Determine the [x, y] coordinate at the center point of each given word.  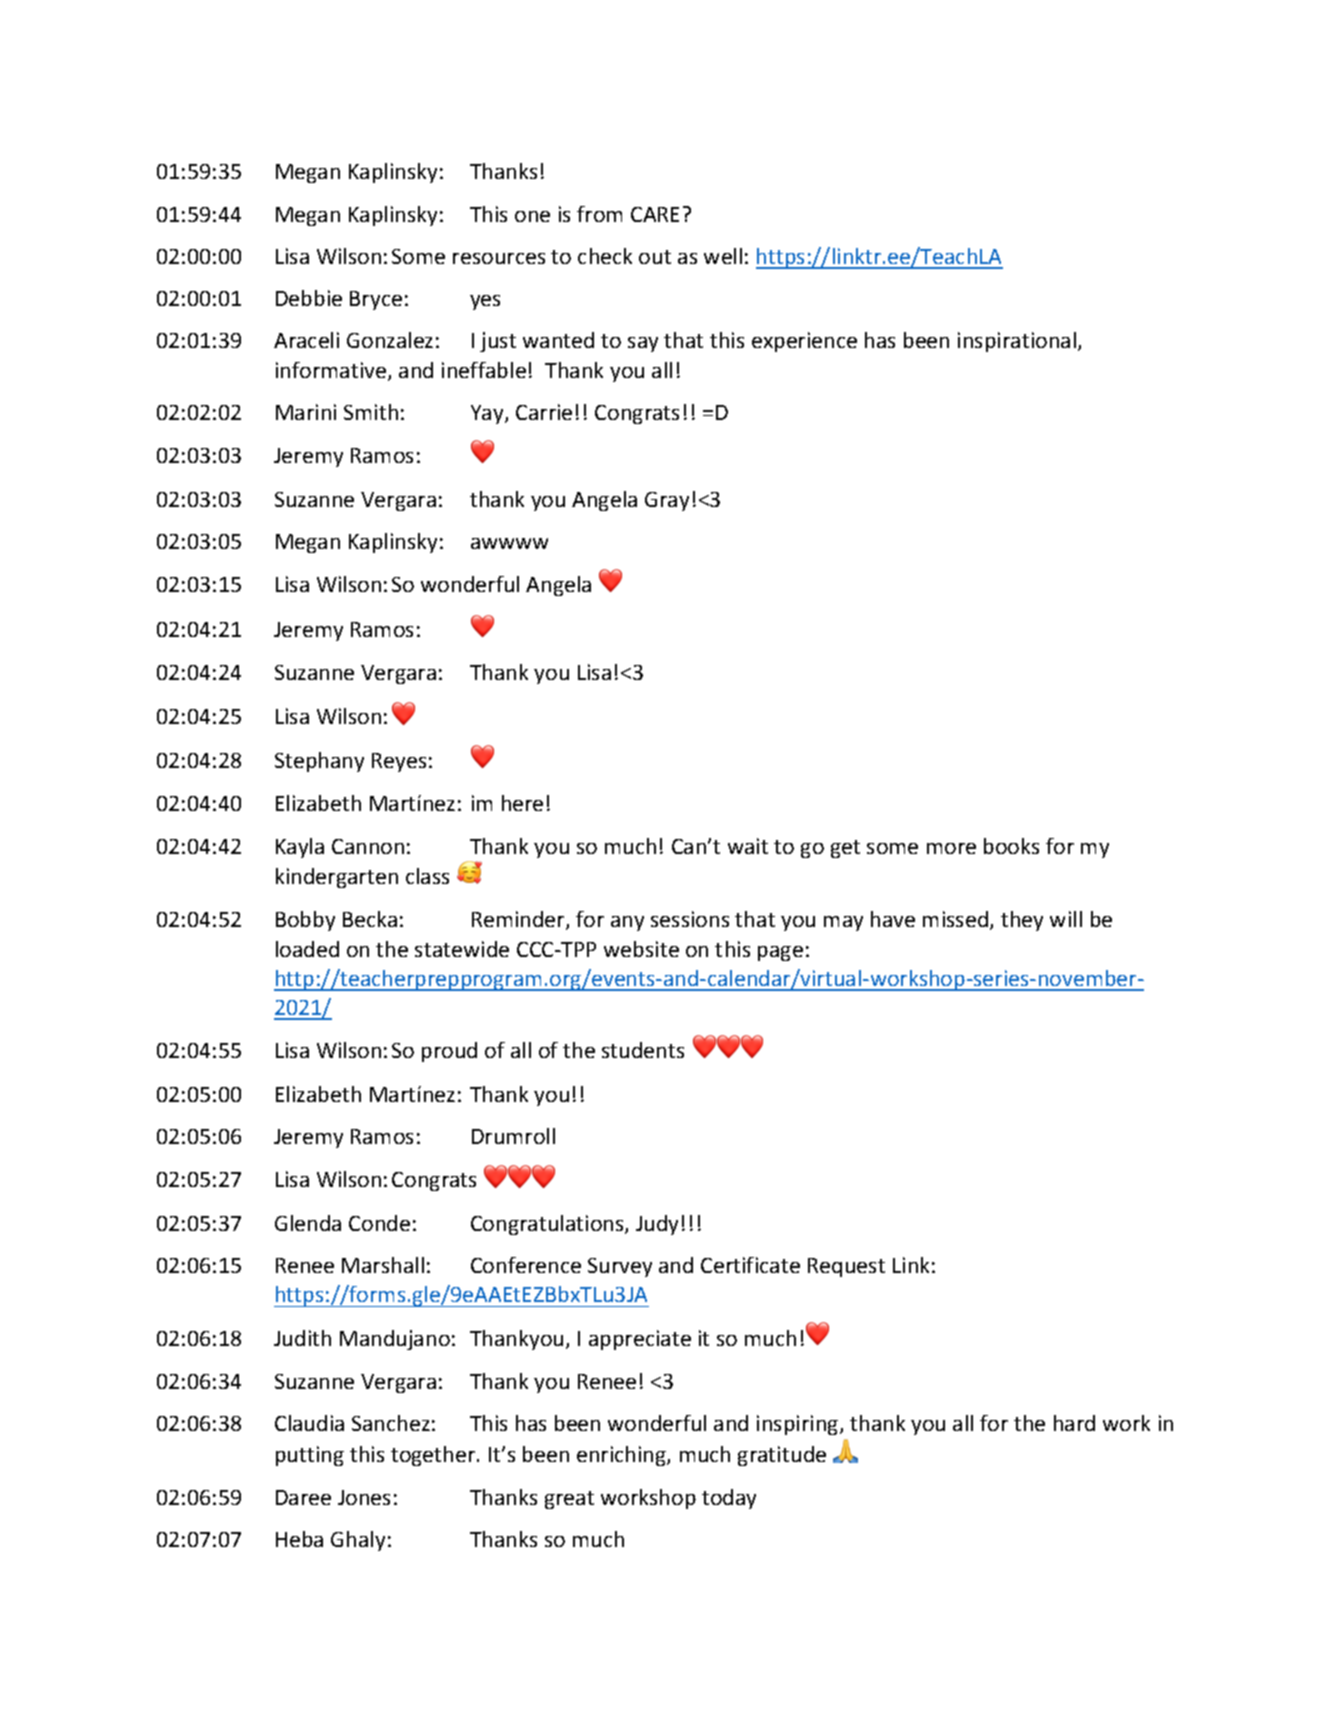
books [1011, 846]
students [643, 1050]
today [729, 1499]
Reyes [399, 762]
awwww [509, 543]
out [655, 257]
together [434, 1456]
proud [449, 1052]
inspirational [1018, 342]
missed [957, 920]
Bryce [376, 300]
